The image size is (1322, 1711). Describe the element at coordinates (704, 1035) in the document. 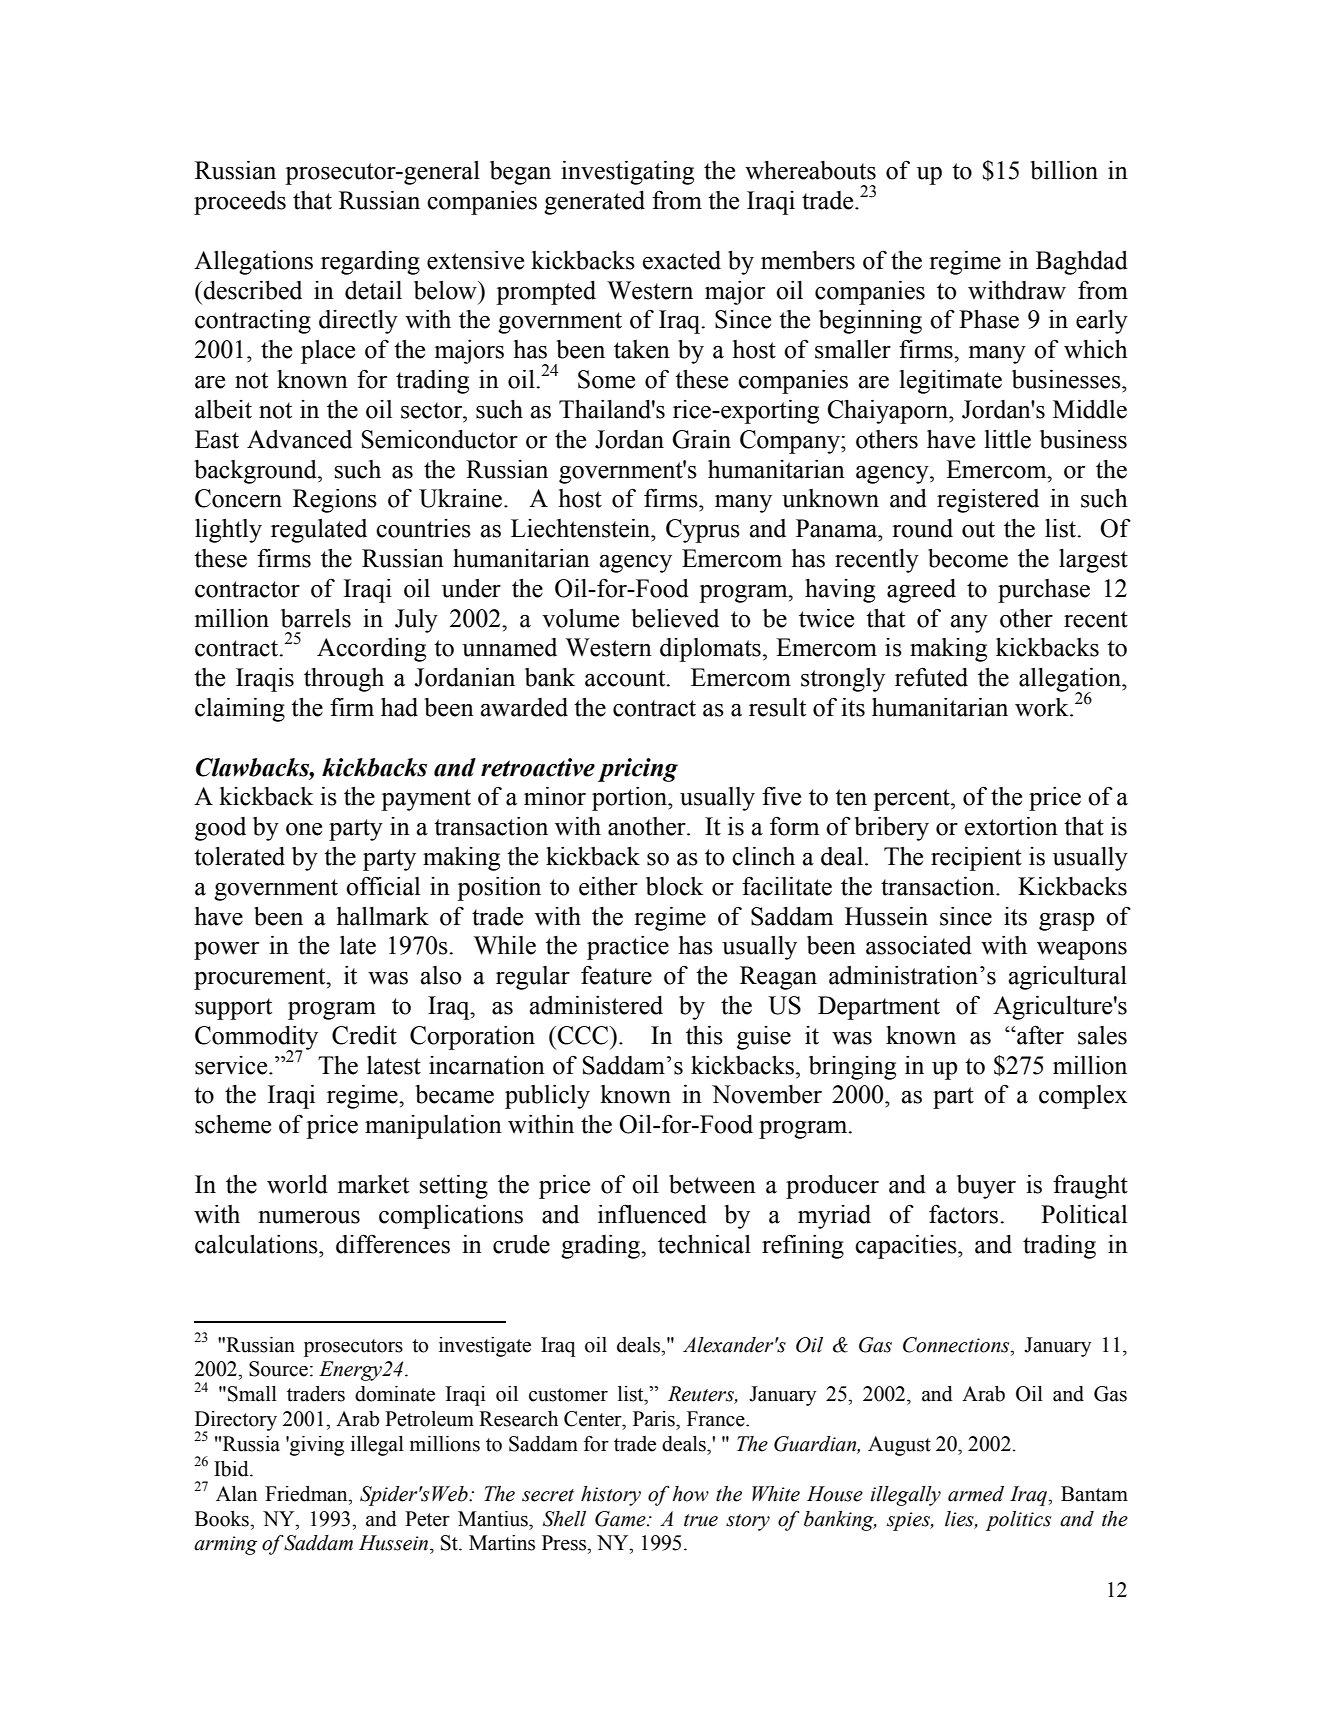

I see `this` at that location.
